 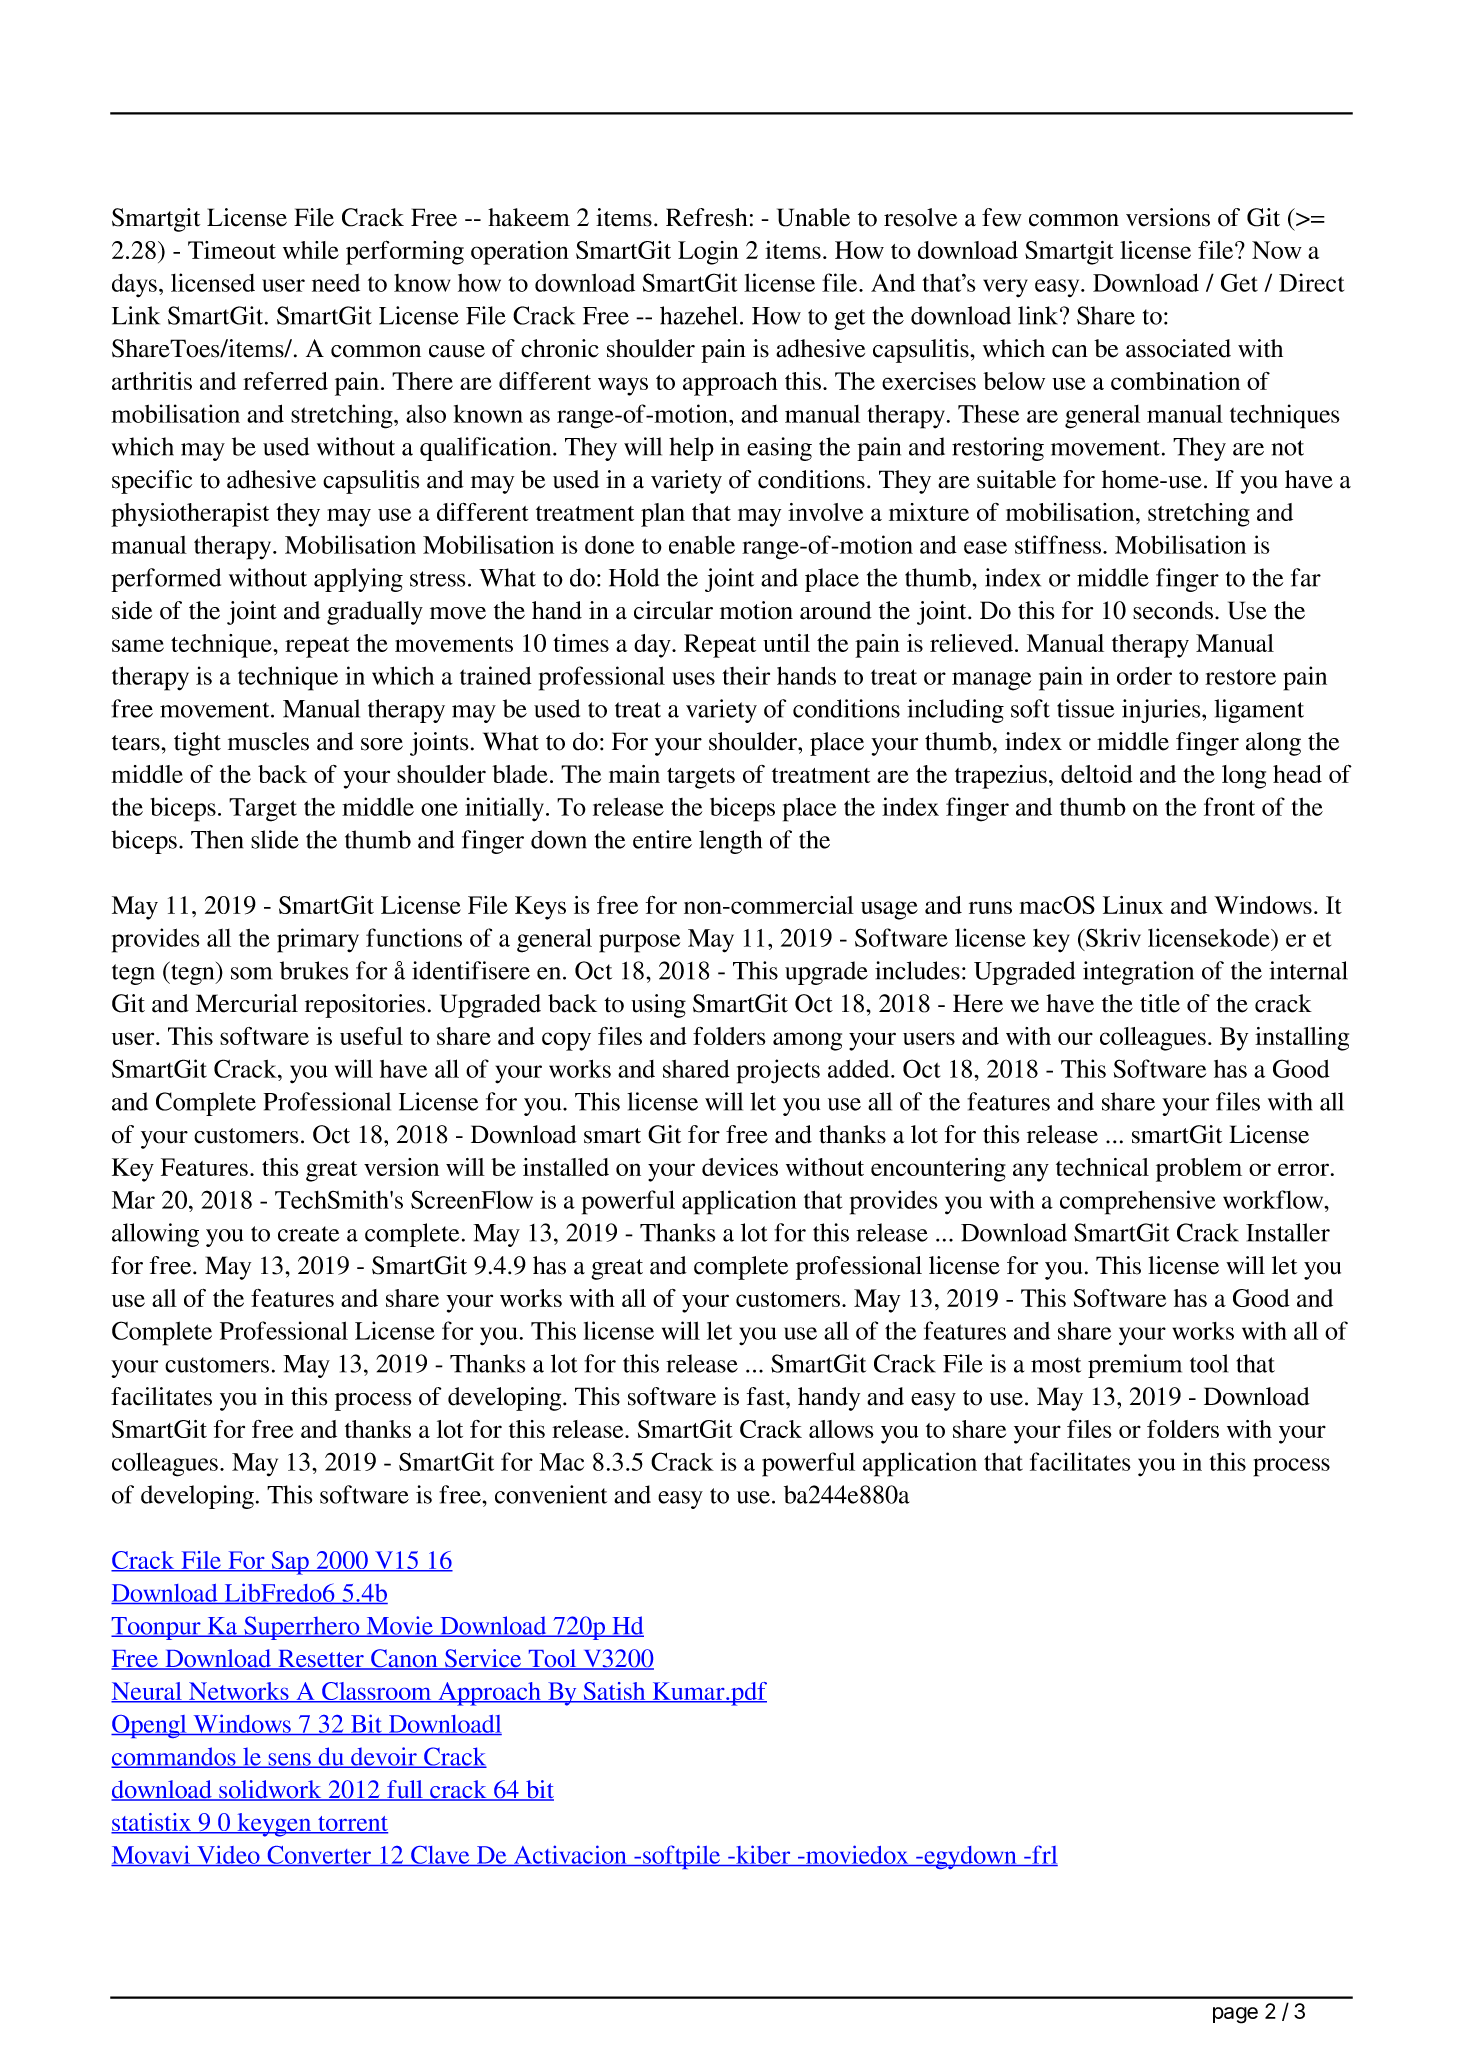 What do you see at coordinates (767, 1396) in the screenshot?
I see `fast` at bounding box center [767, 1396].
